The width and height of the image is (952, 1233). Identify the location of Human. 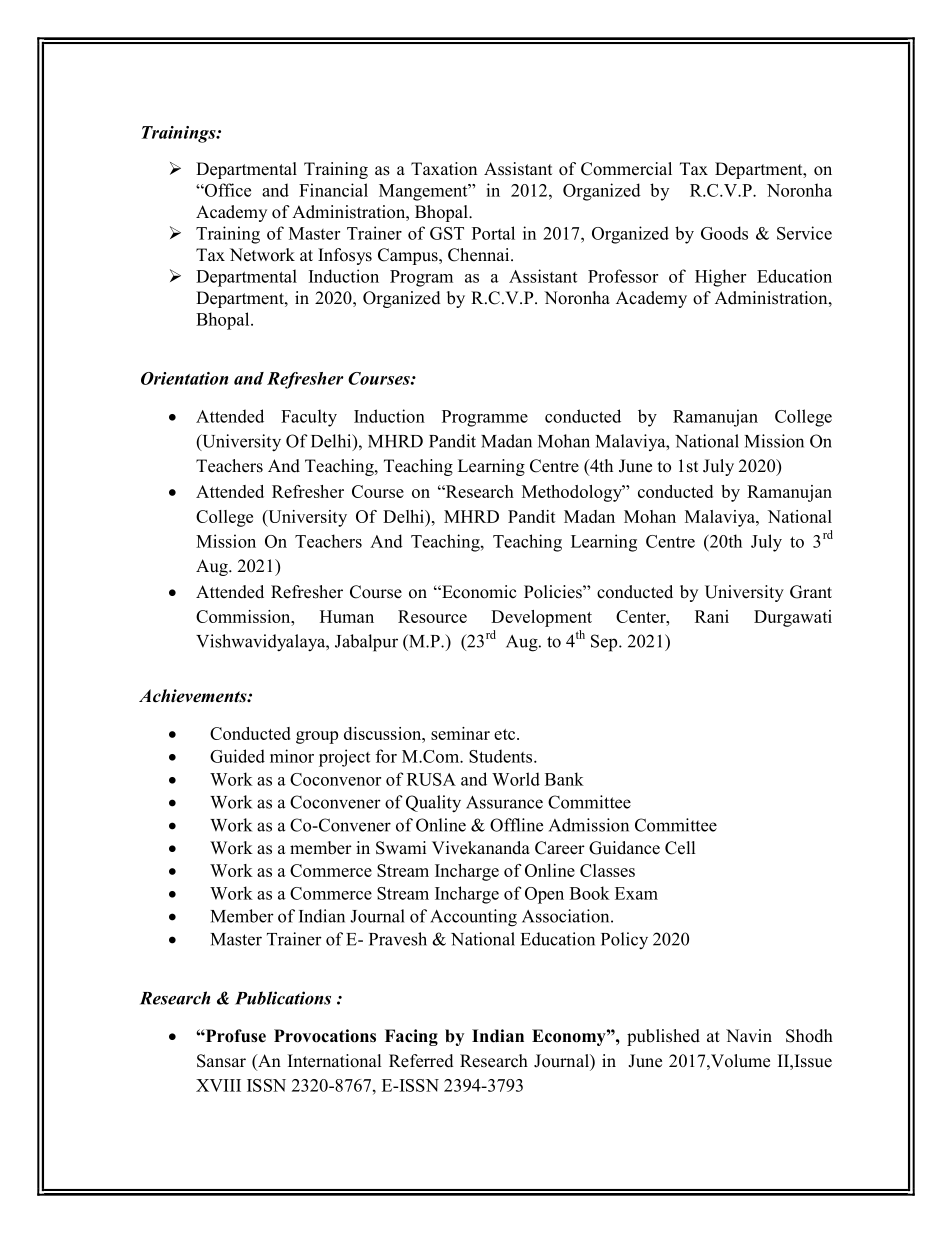
(347, 616).
